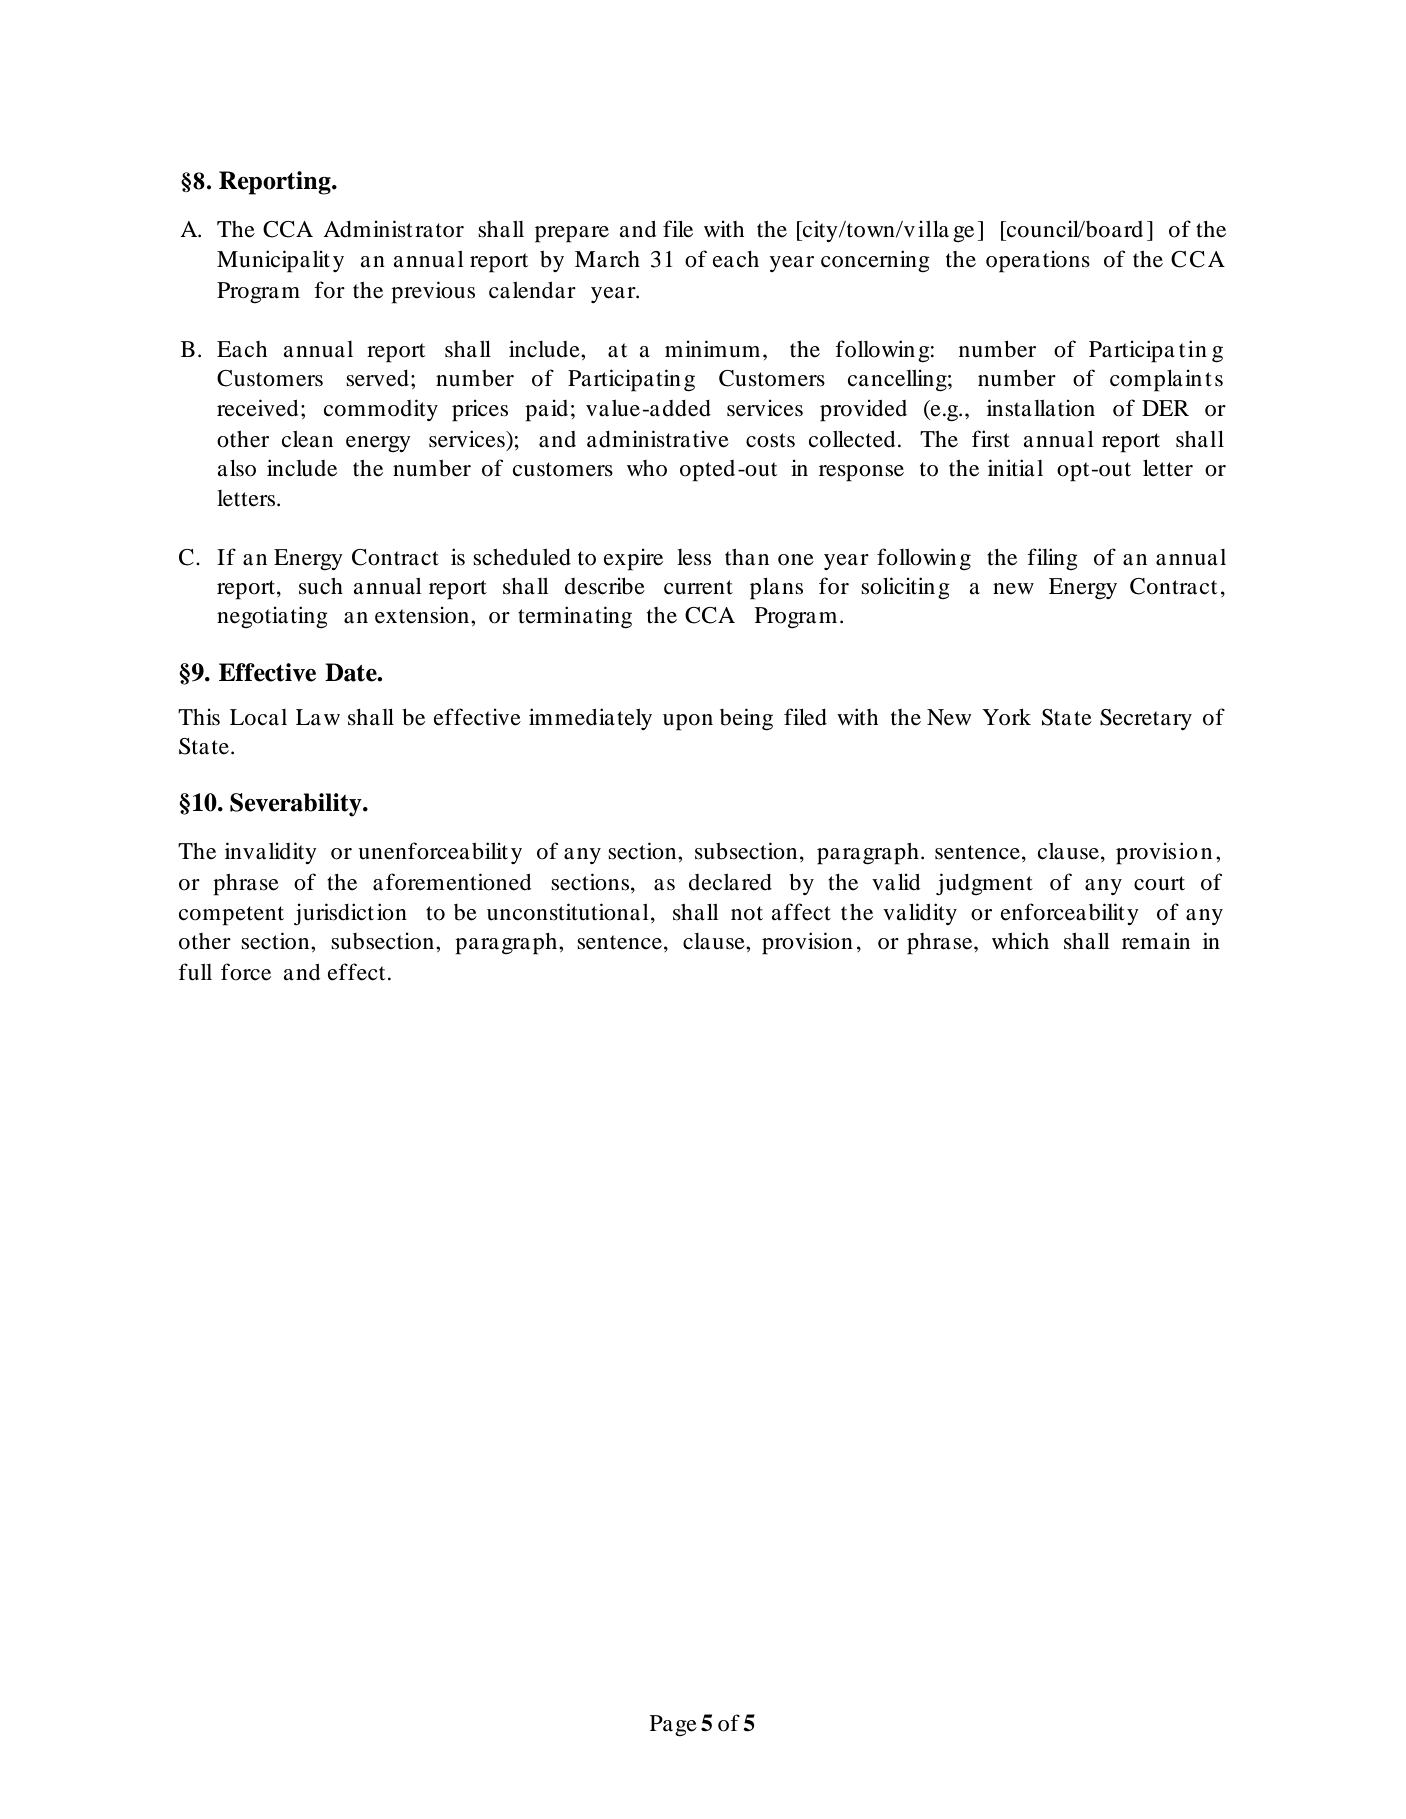 The height and width of the screenshot is (1819, 1406). What do you see at coordinates (673, 1725) in the screenshot?
I see `Page` at bounding box center [673, 1725].
